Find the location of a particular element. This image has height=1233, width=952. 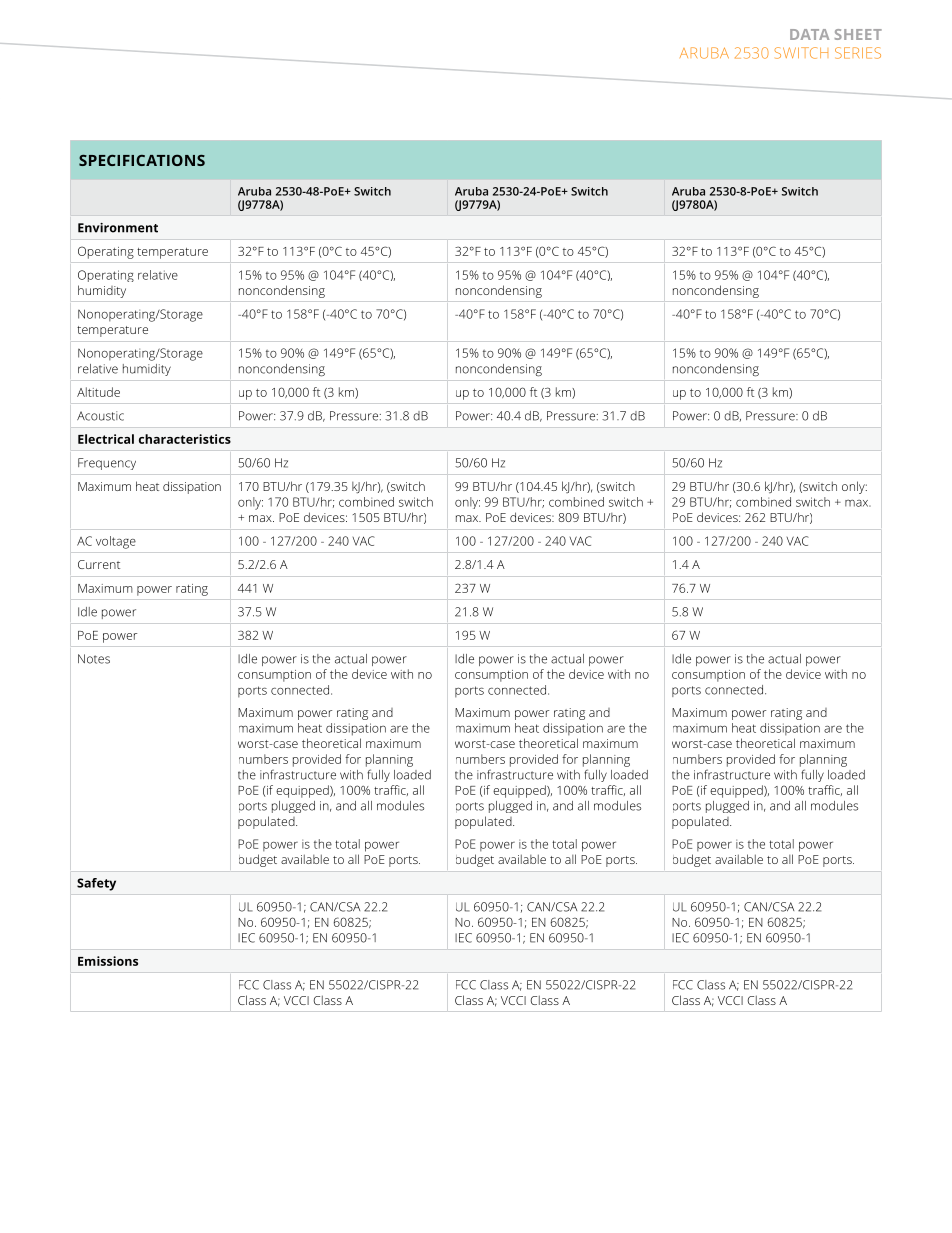

SERIES is located at coordinates (858, 53).
